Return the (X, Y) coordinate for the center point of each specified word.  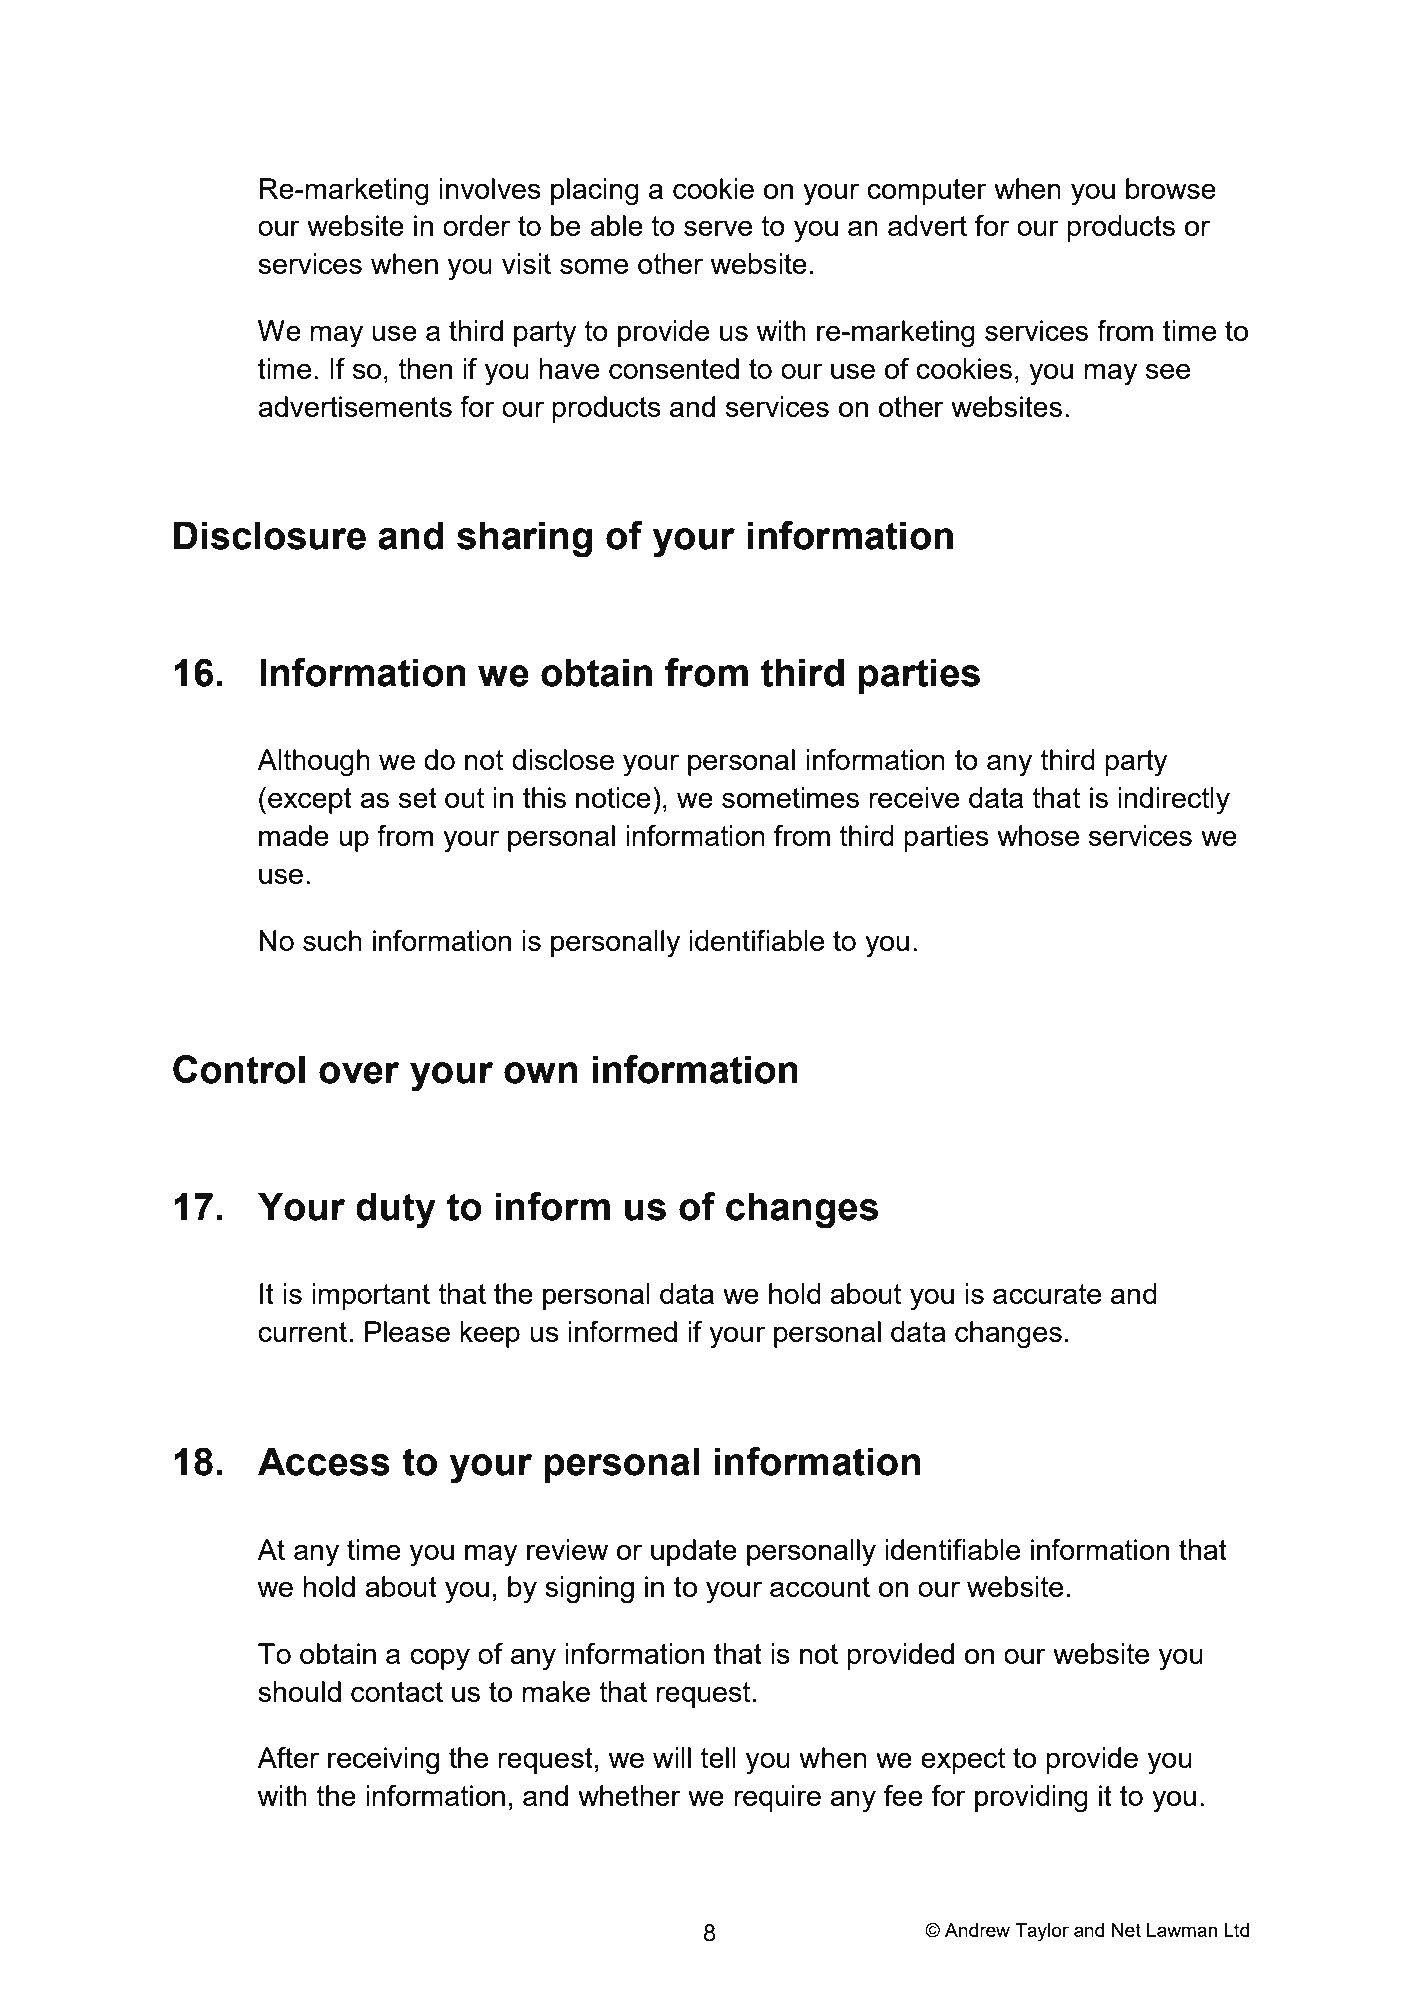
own (540, 1073)
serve (718, 228)
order (476, 225)
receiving (383, 1761)
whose (1038, 835)
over (359, 1073)
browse (1171, 188)
